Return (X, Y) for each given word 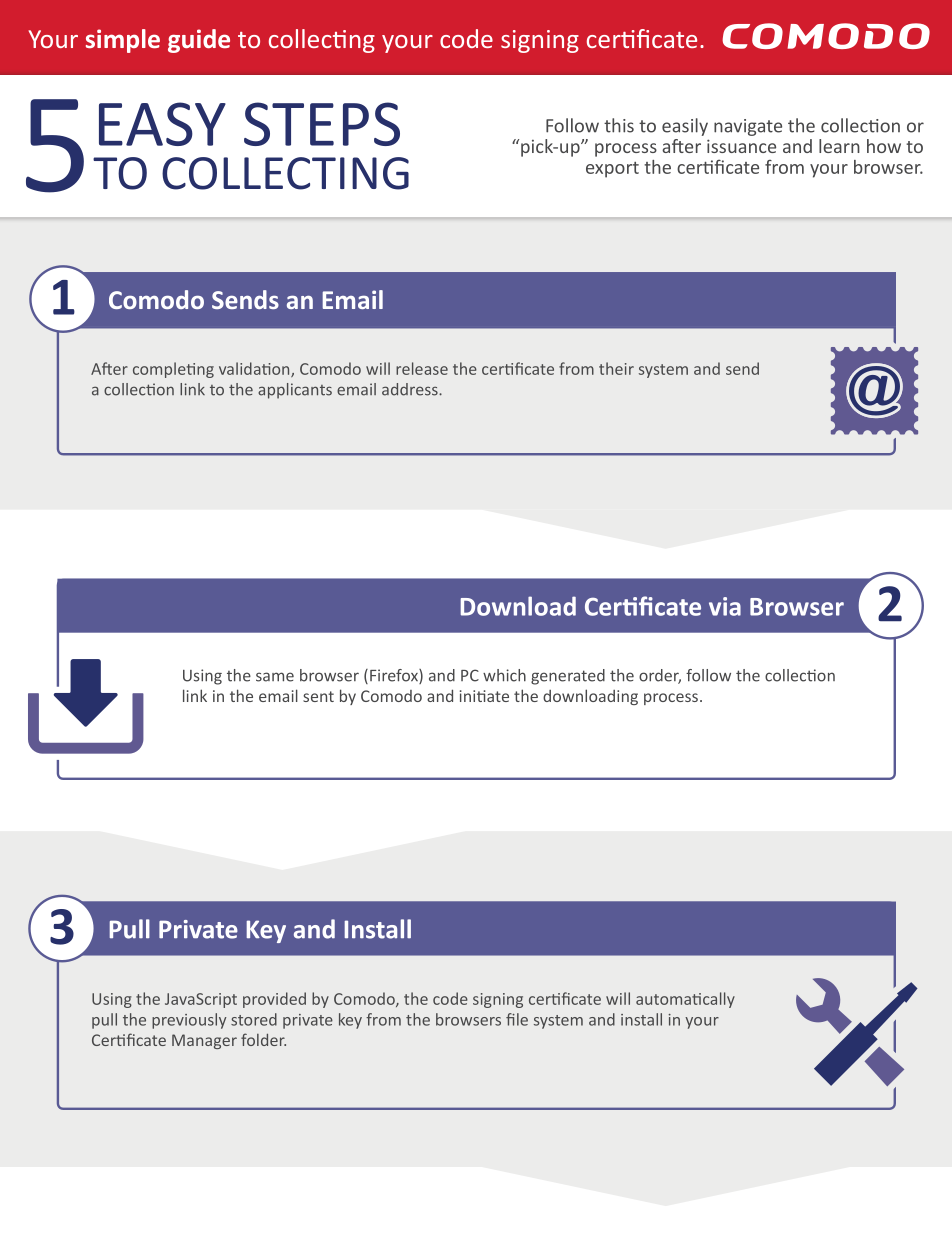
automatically (685, 1000)
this (619, 125)
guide (199, 41)
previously (189, 1021)
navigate (748, 127)
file (517, 1019)
